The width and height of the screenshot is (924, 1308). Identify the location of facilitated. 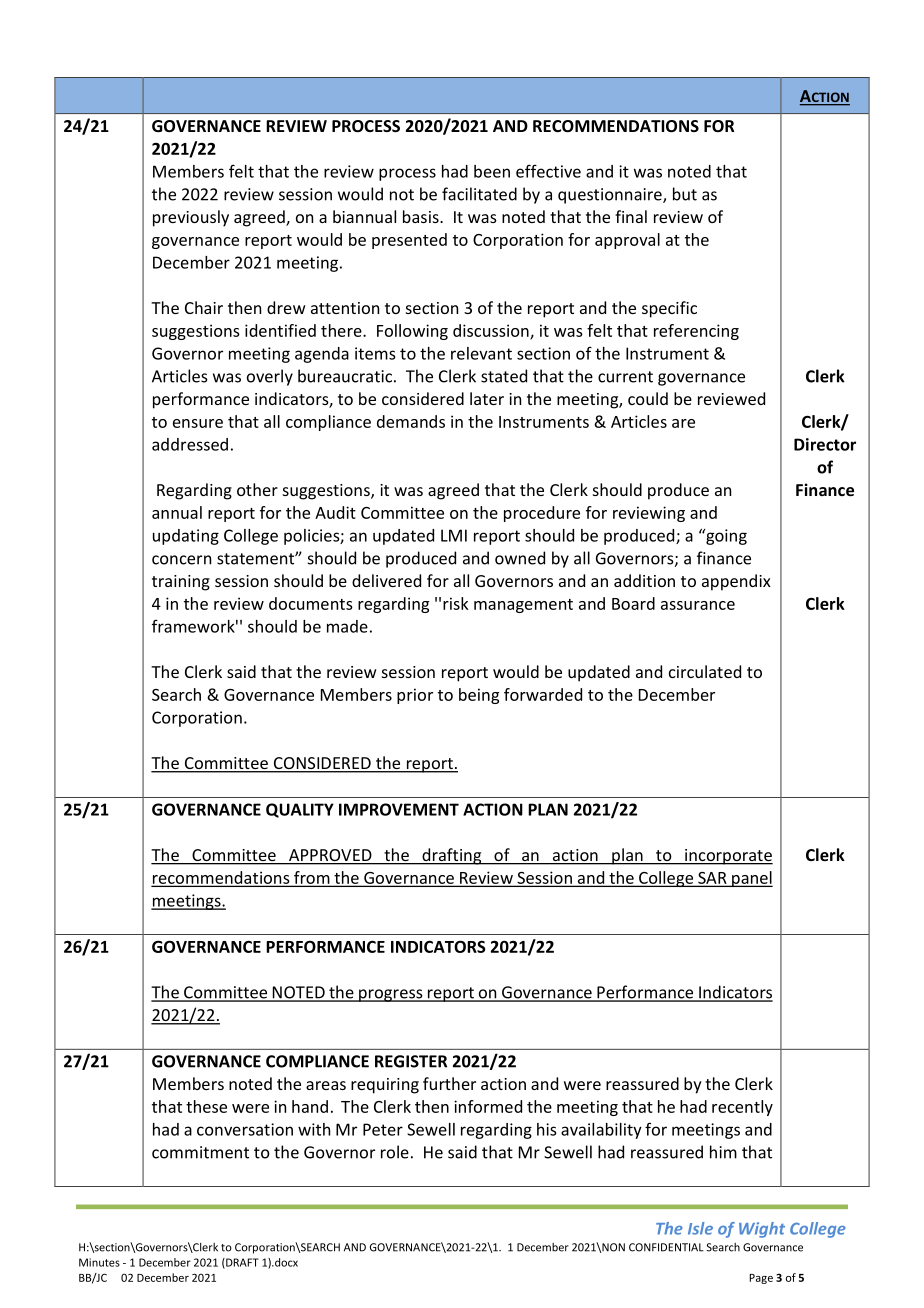
(479, 194).
